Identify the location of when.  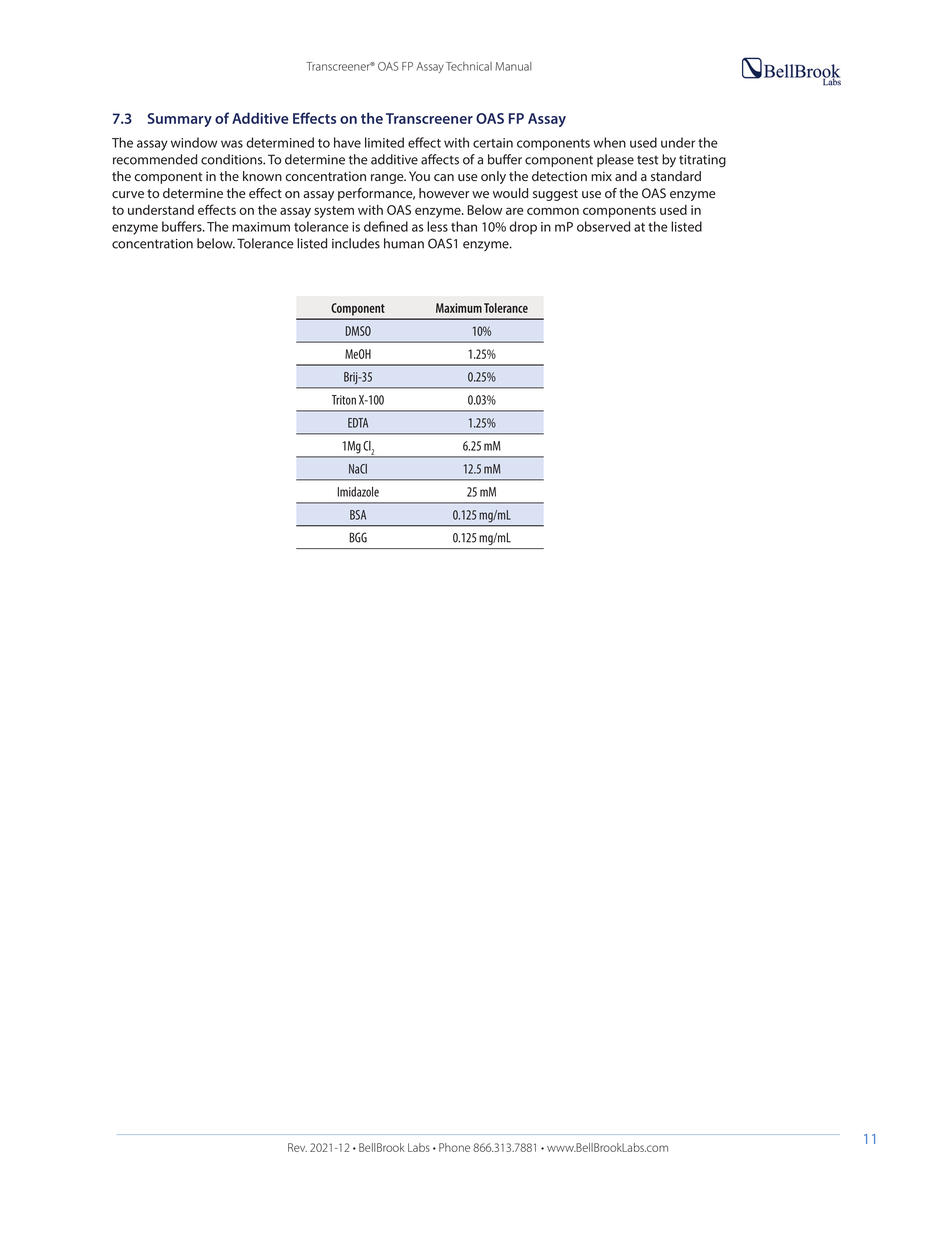
(609, 142).
